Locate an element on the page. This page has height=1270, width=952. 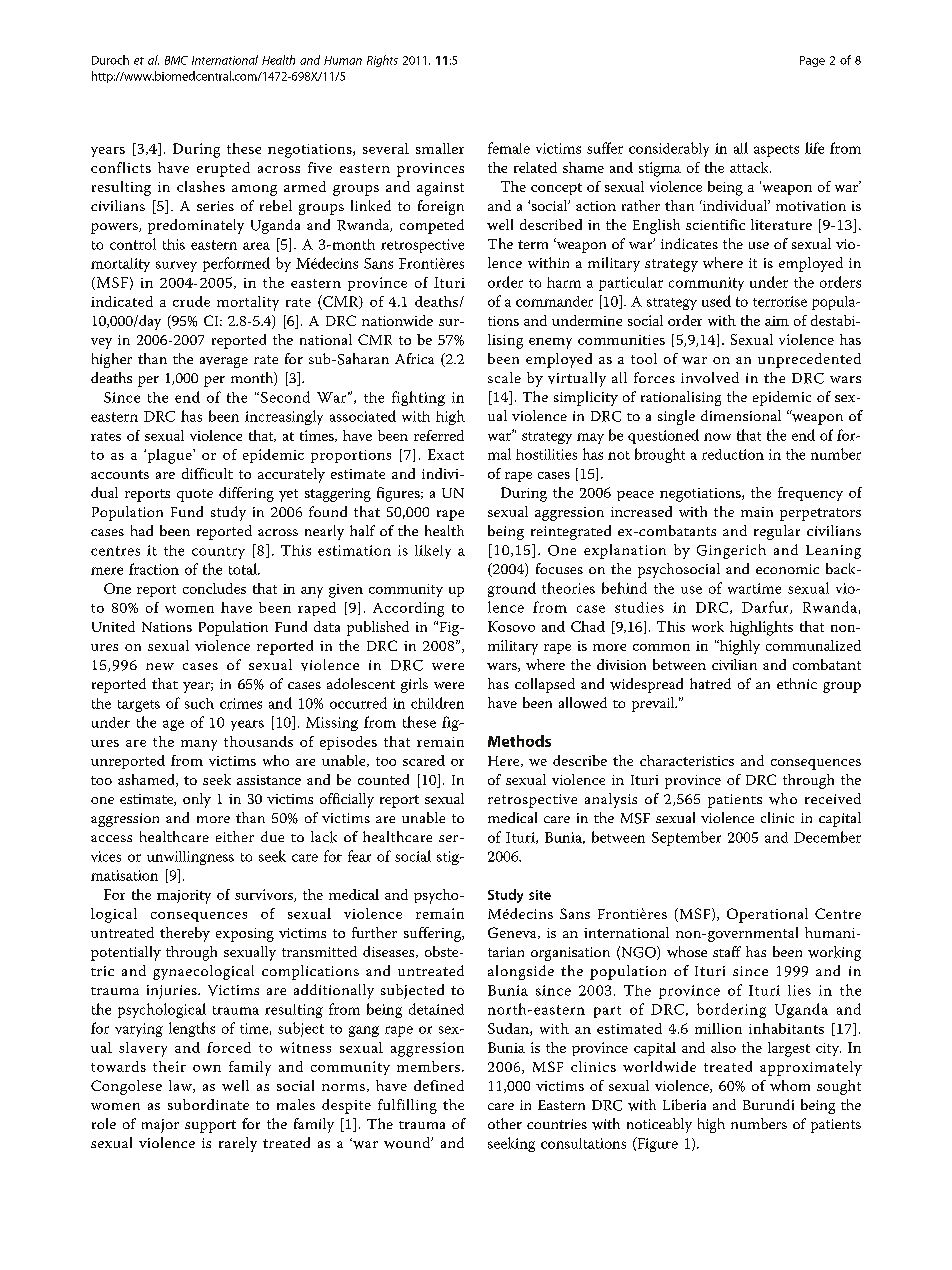
Methods is located at coordinates (519, 741).
